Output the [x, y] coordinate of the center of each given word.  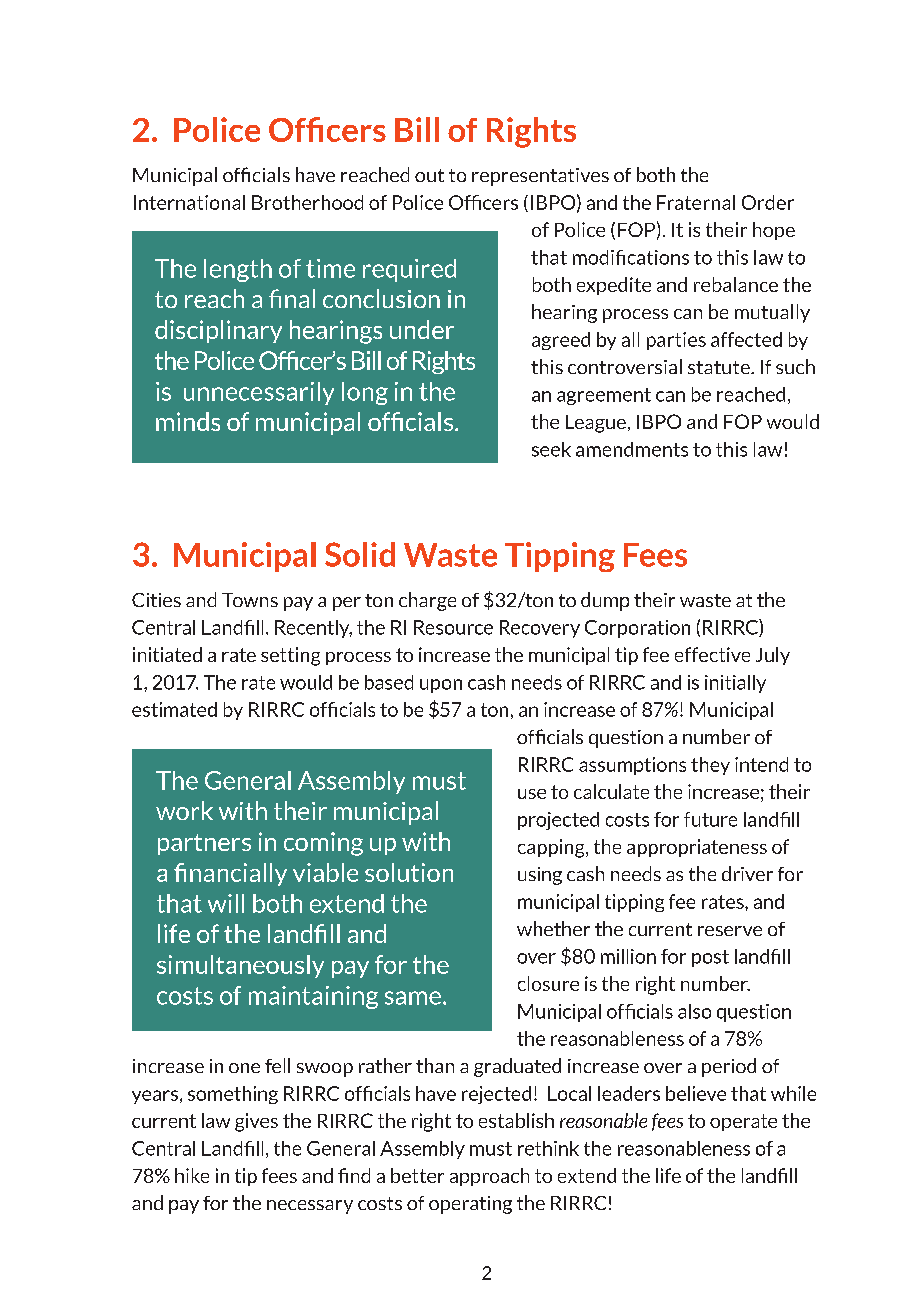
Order [768, 202]
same [413, 998]
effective [712, 654]
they [710, 766]
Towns [250, 600]
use [532, 794]
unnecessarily [259, 393]
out [429, 175]
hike [192, 1175]
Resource [453, 627]
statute [720, 367]
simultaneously [240, 966]
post [710, 958]
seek [551, 449]
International [189, 202]
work [184, 810]
